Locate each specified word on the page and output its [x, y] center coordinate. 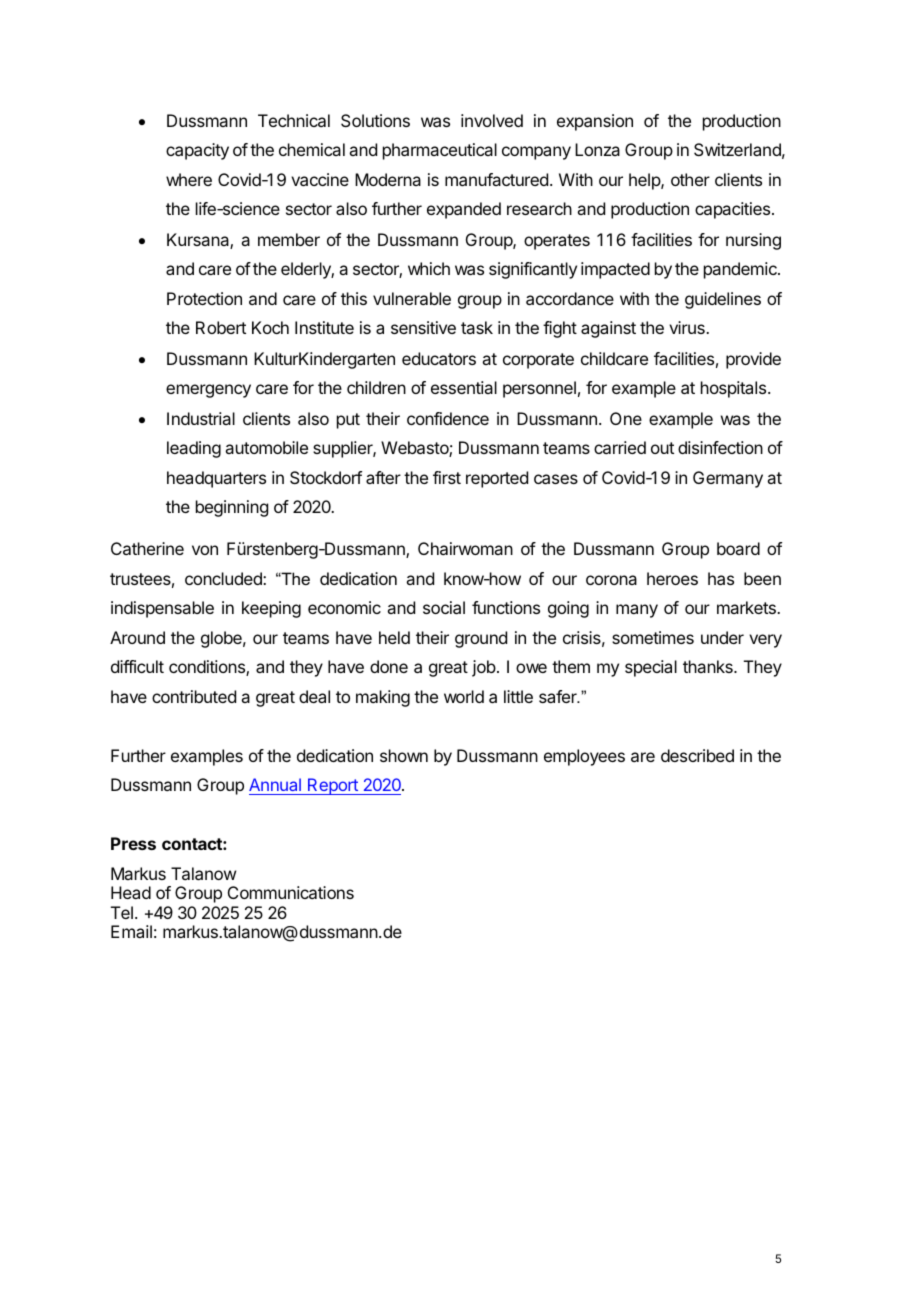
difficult [137, 666]
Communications [291, 892]
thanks [709, 666]
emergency [208, 391]
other [690, 179]
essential [464, 387]
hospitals [735, 389]
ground [481, 639]
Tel [122, 912]
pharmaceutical [440, 151]
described [697, 755]
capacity [197, 151]
